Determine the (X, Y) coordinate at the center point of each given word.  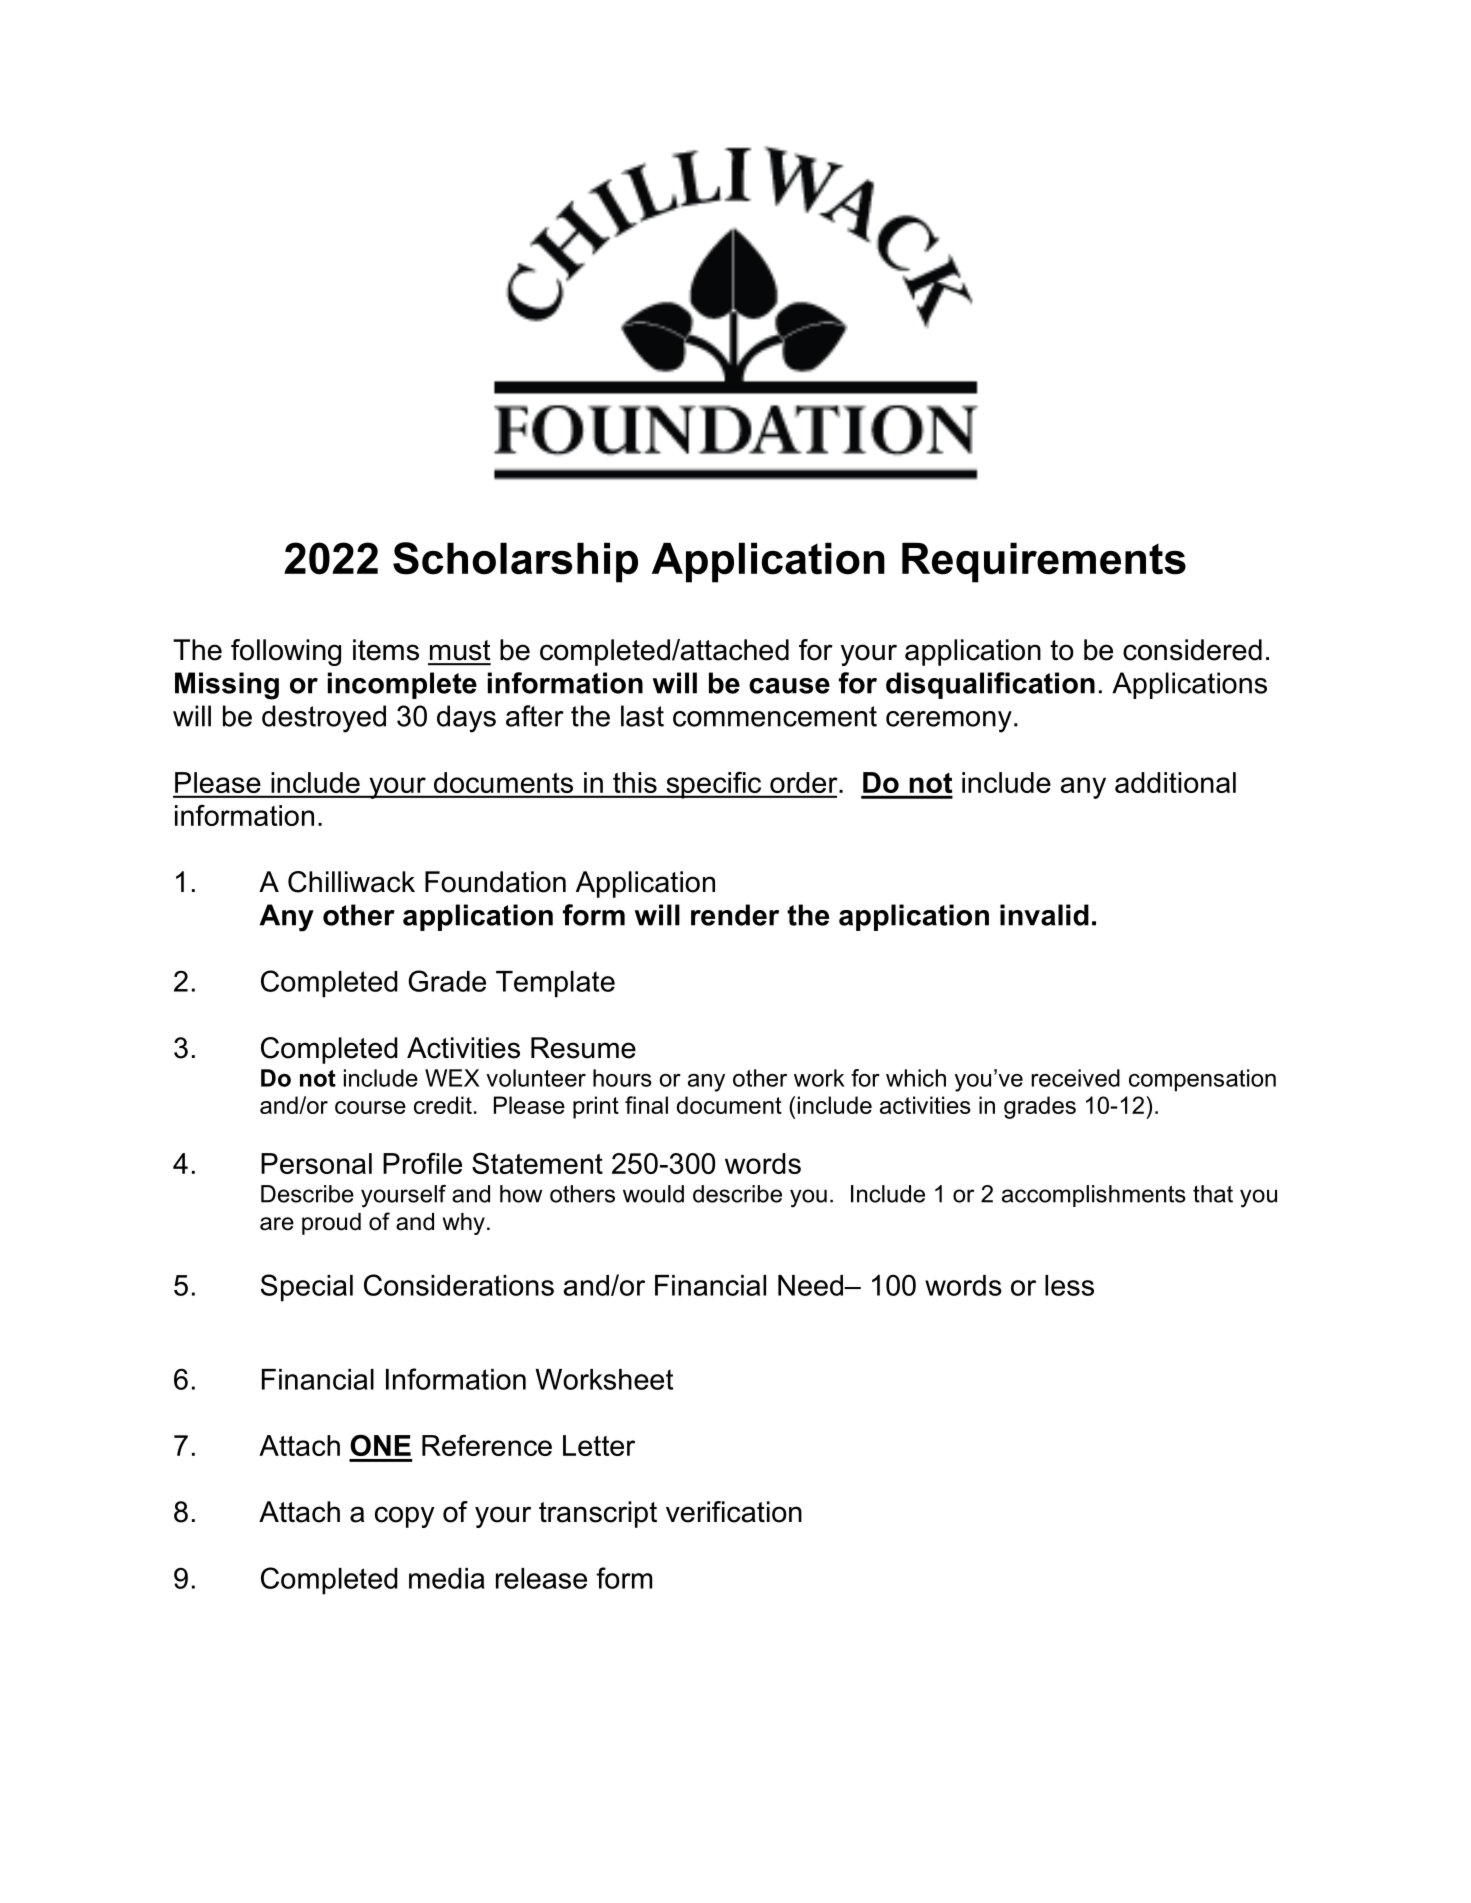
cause (789, 686)
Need (811, 1285)
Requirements (1044, 562)
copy (405, 1517)
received (1075, 1078)
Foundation (495, 882)
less (1069, 1285)
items (386, 650)
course (370, 1107)
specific (714, 785)
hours (622, 1078)
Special (307, 1288)
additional (1175, 782)
